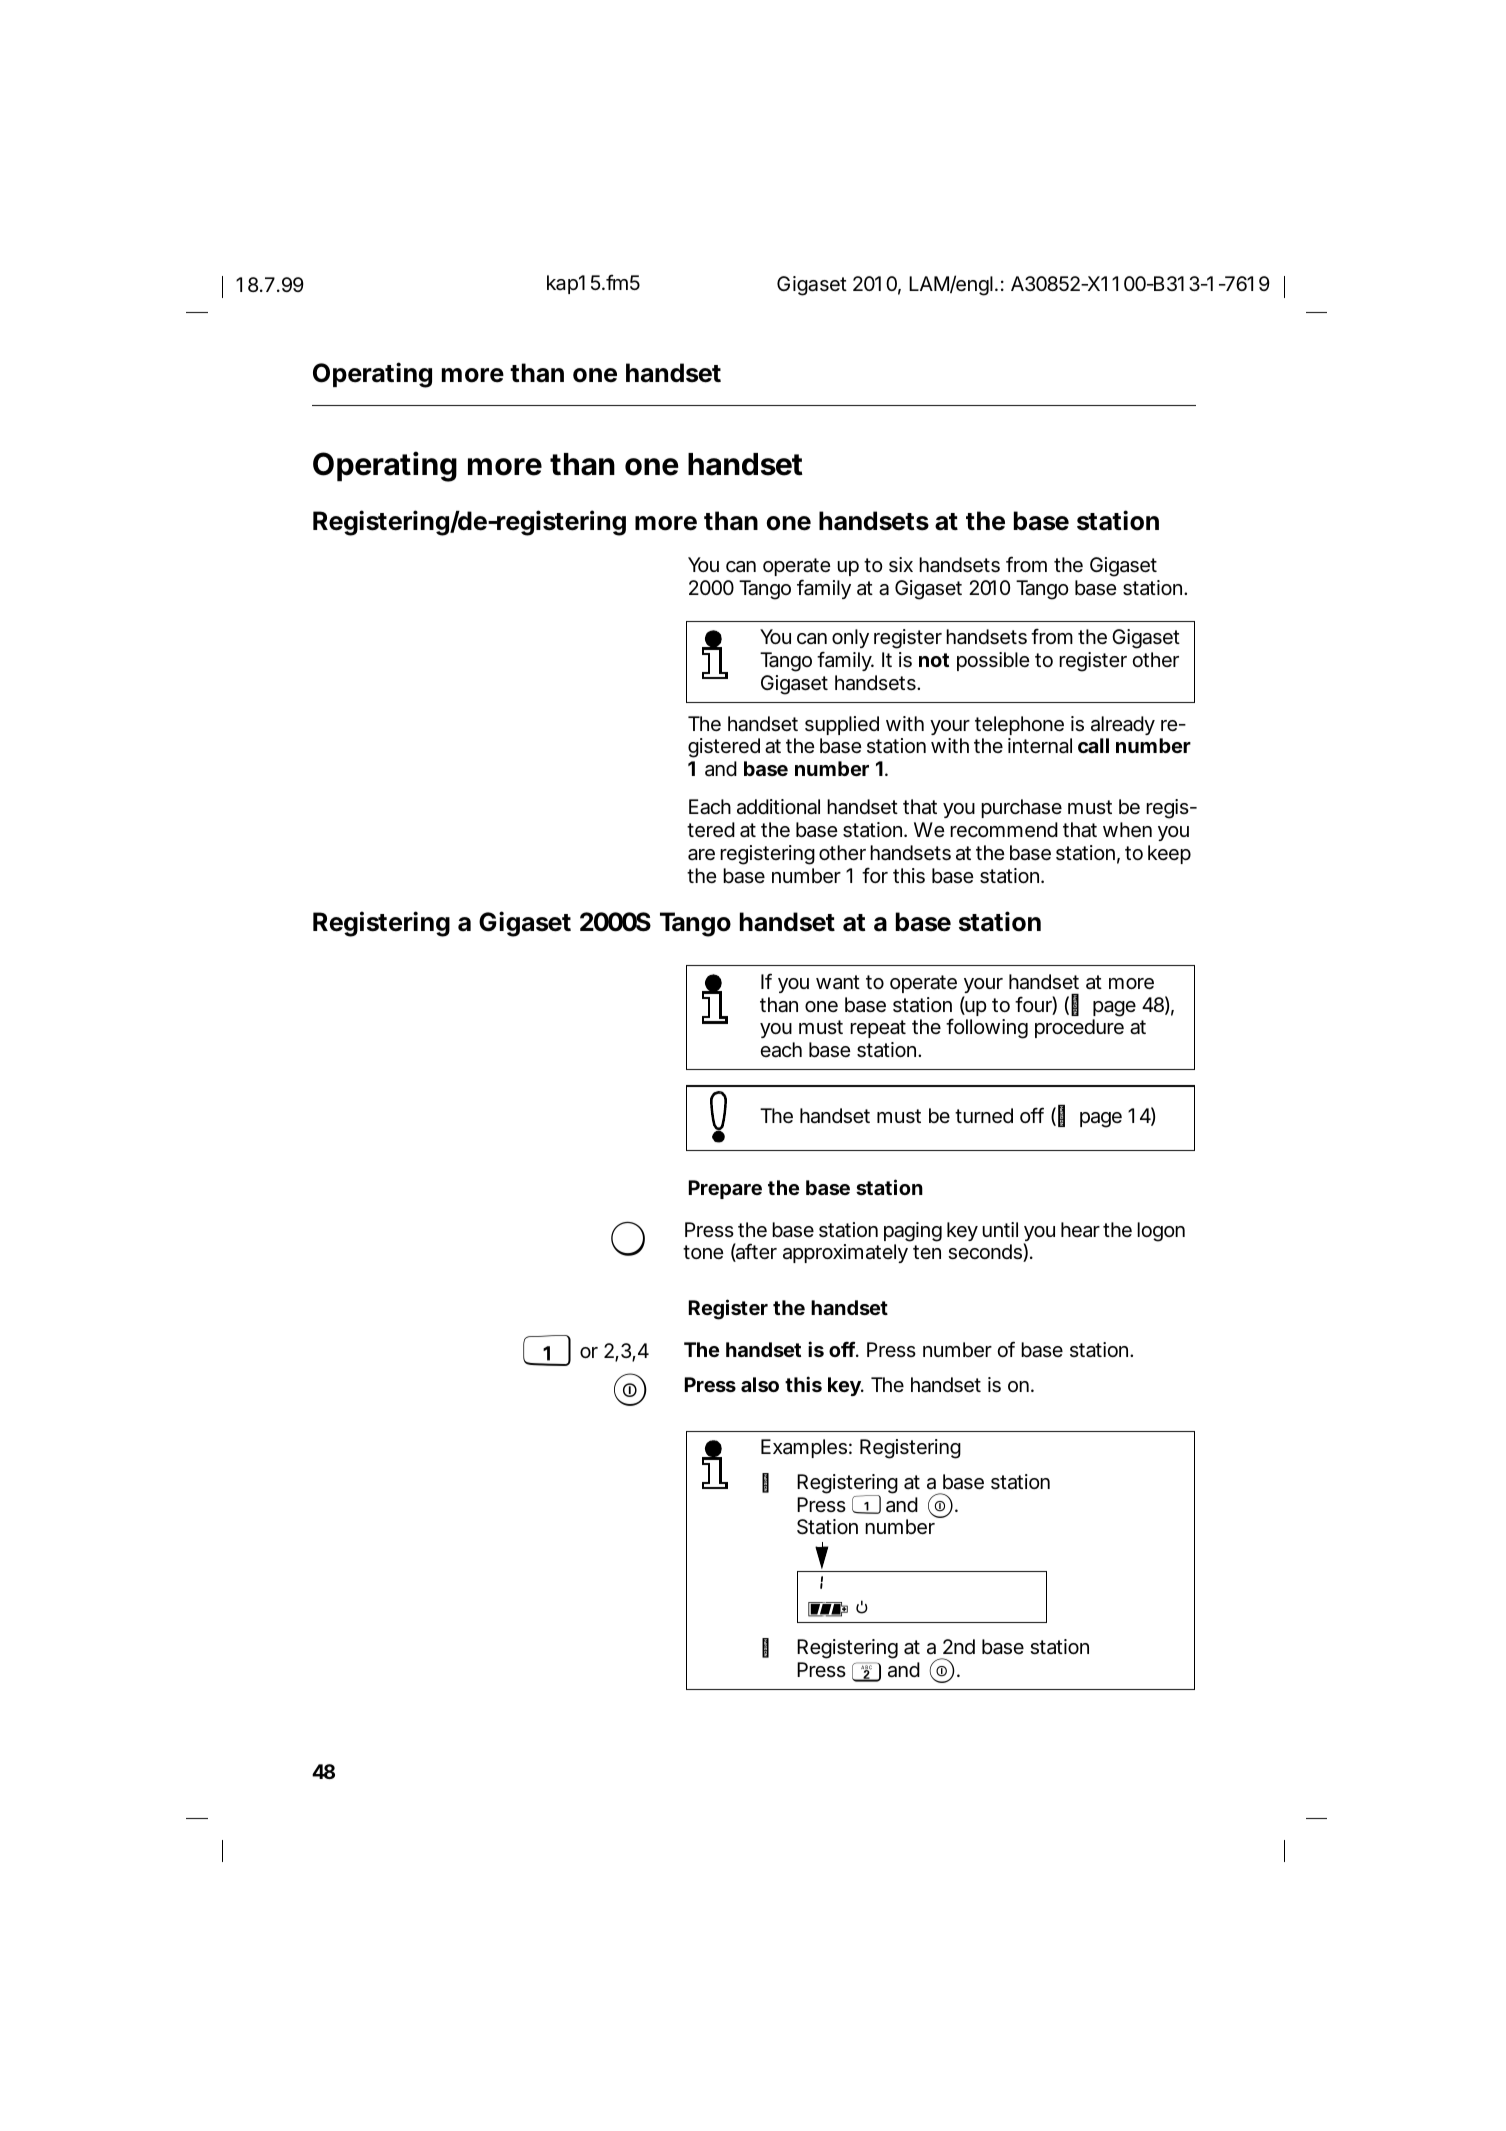 The width and height of the screenshot is (1506, 2131). What do you see at coordinates (850, 638) in the screenshot?
I see `only` at bounding box center [850, 638].
